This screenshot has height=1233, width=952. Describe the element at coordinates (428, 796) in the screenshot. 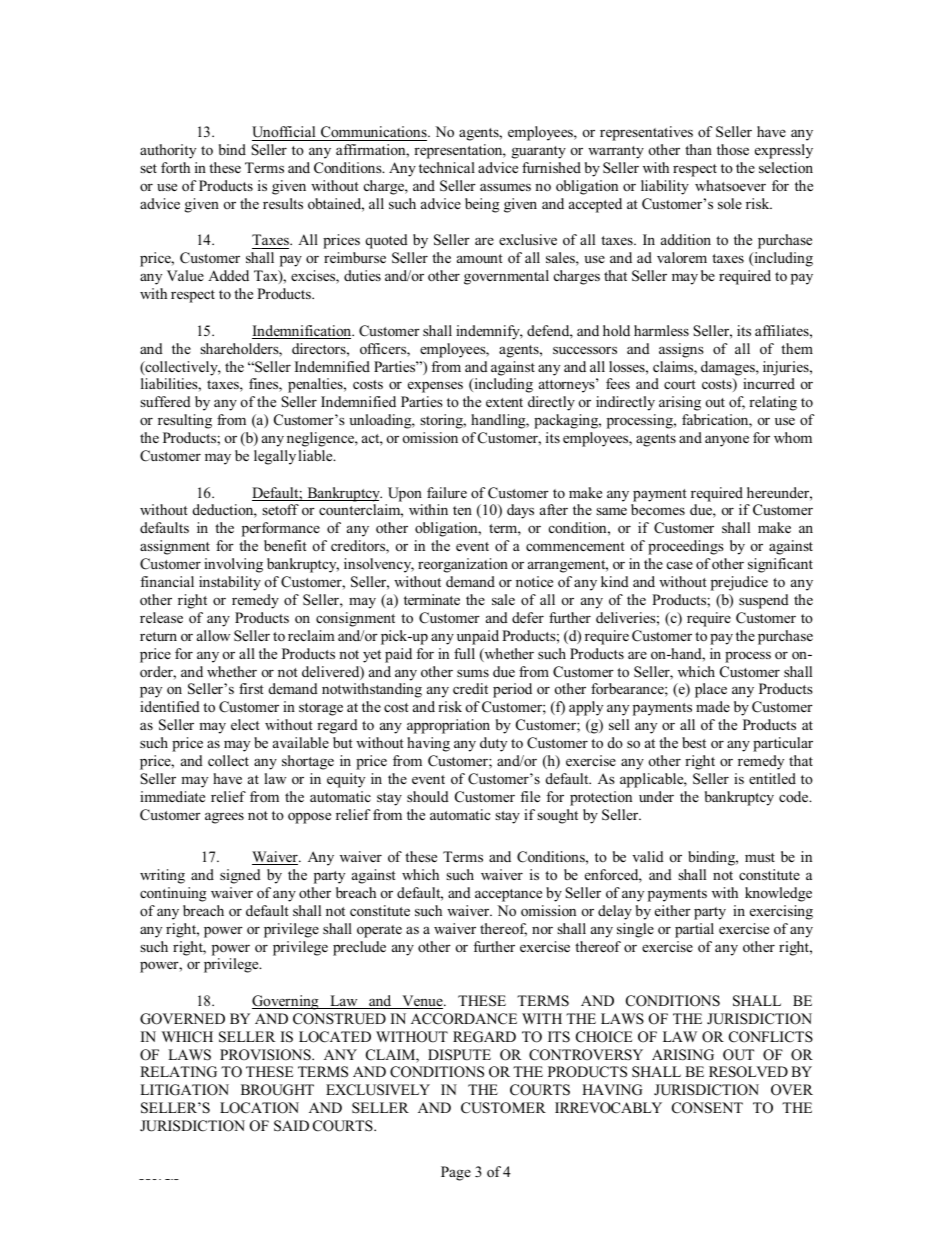

I see `should` at that location.
